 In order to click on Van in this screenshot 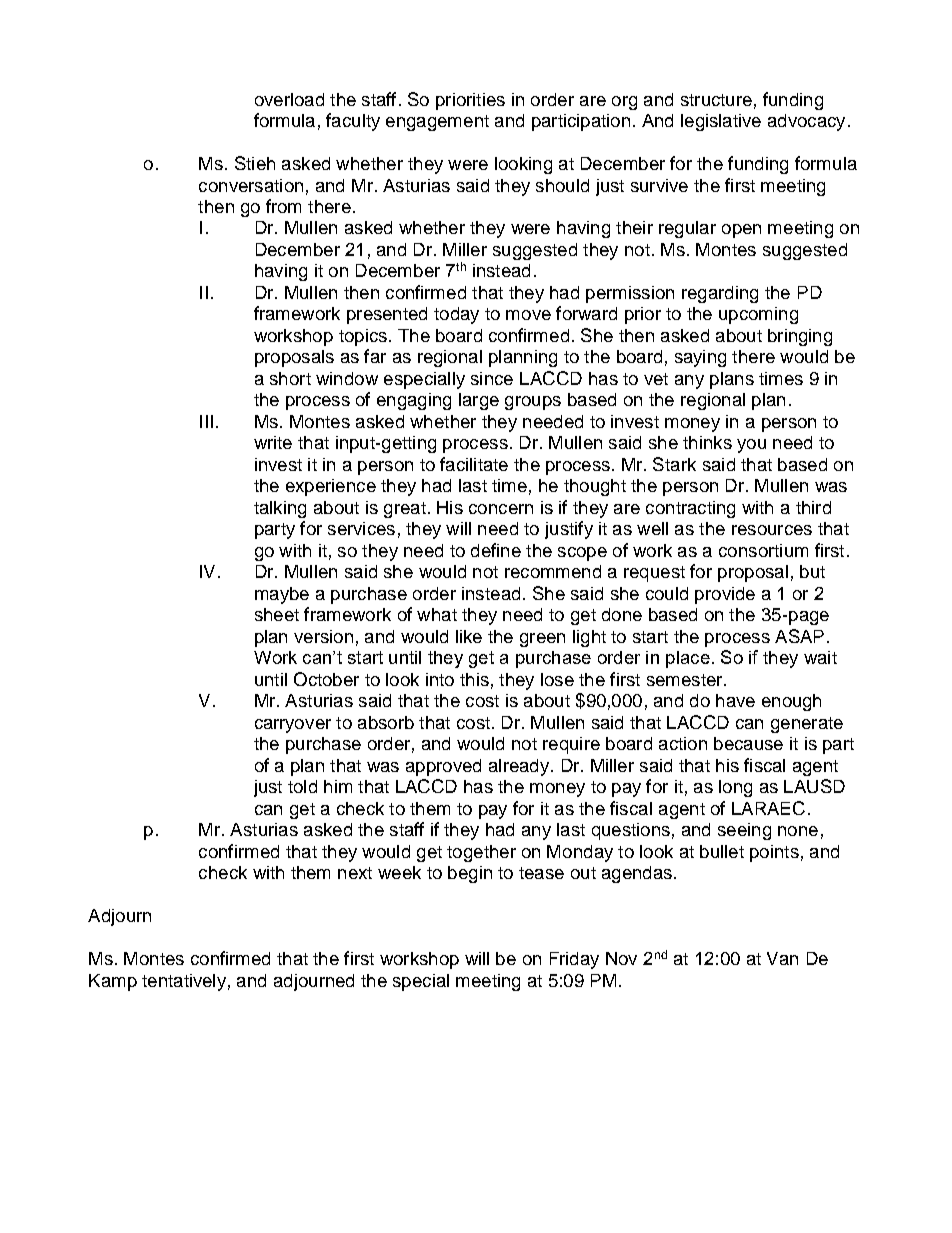, I will do `click(782, 958)`.
